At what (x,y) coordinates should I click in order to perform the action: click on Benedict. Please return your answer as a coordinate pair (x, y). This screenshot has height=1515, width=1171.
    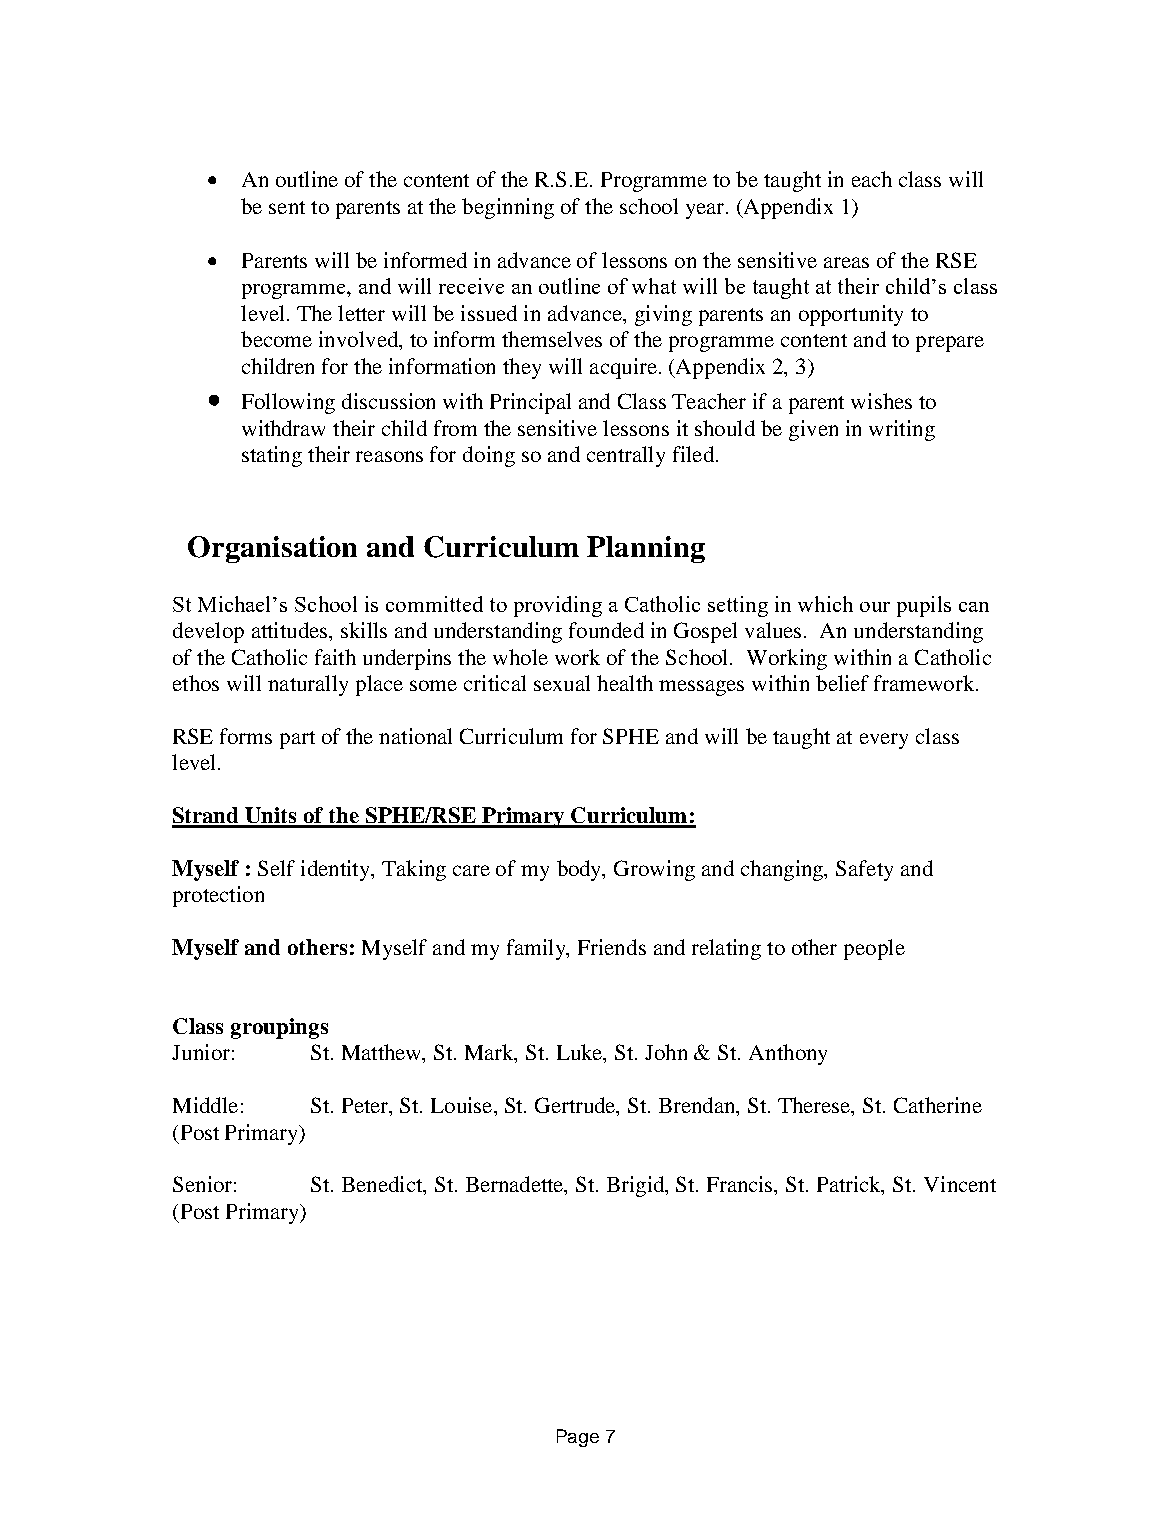
    Looking at the image, I should click on (383, 1185).
